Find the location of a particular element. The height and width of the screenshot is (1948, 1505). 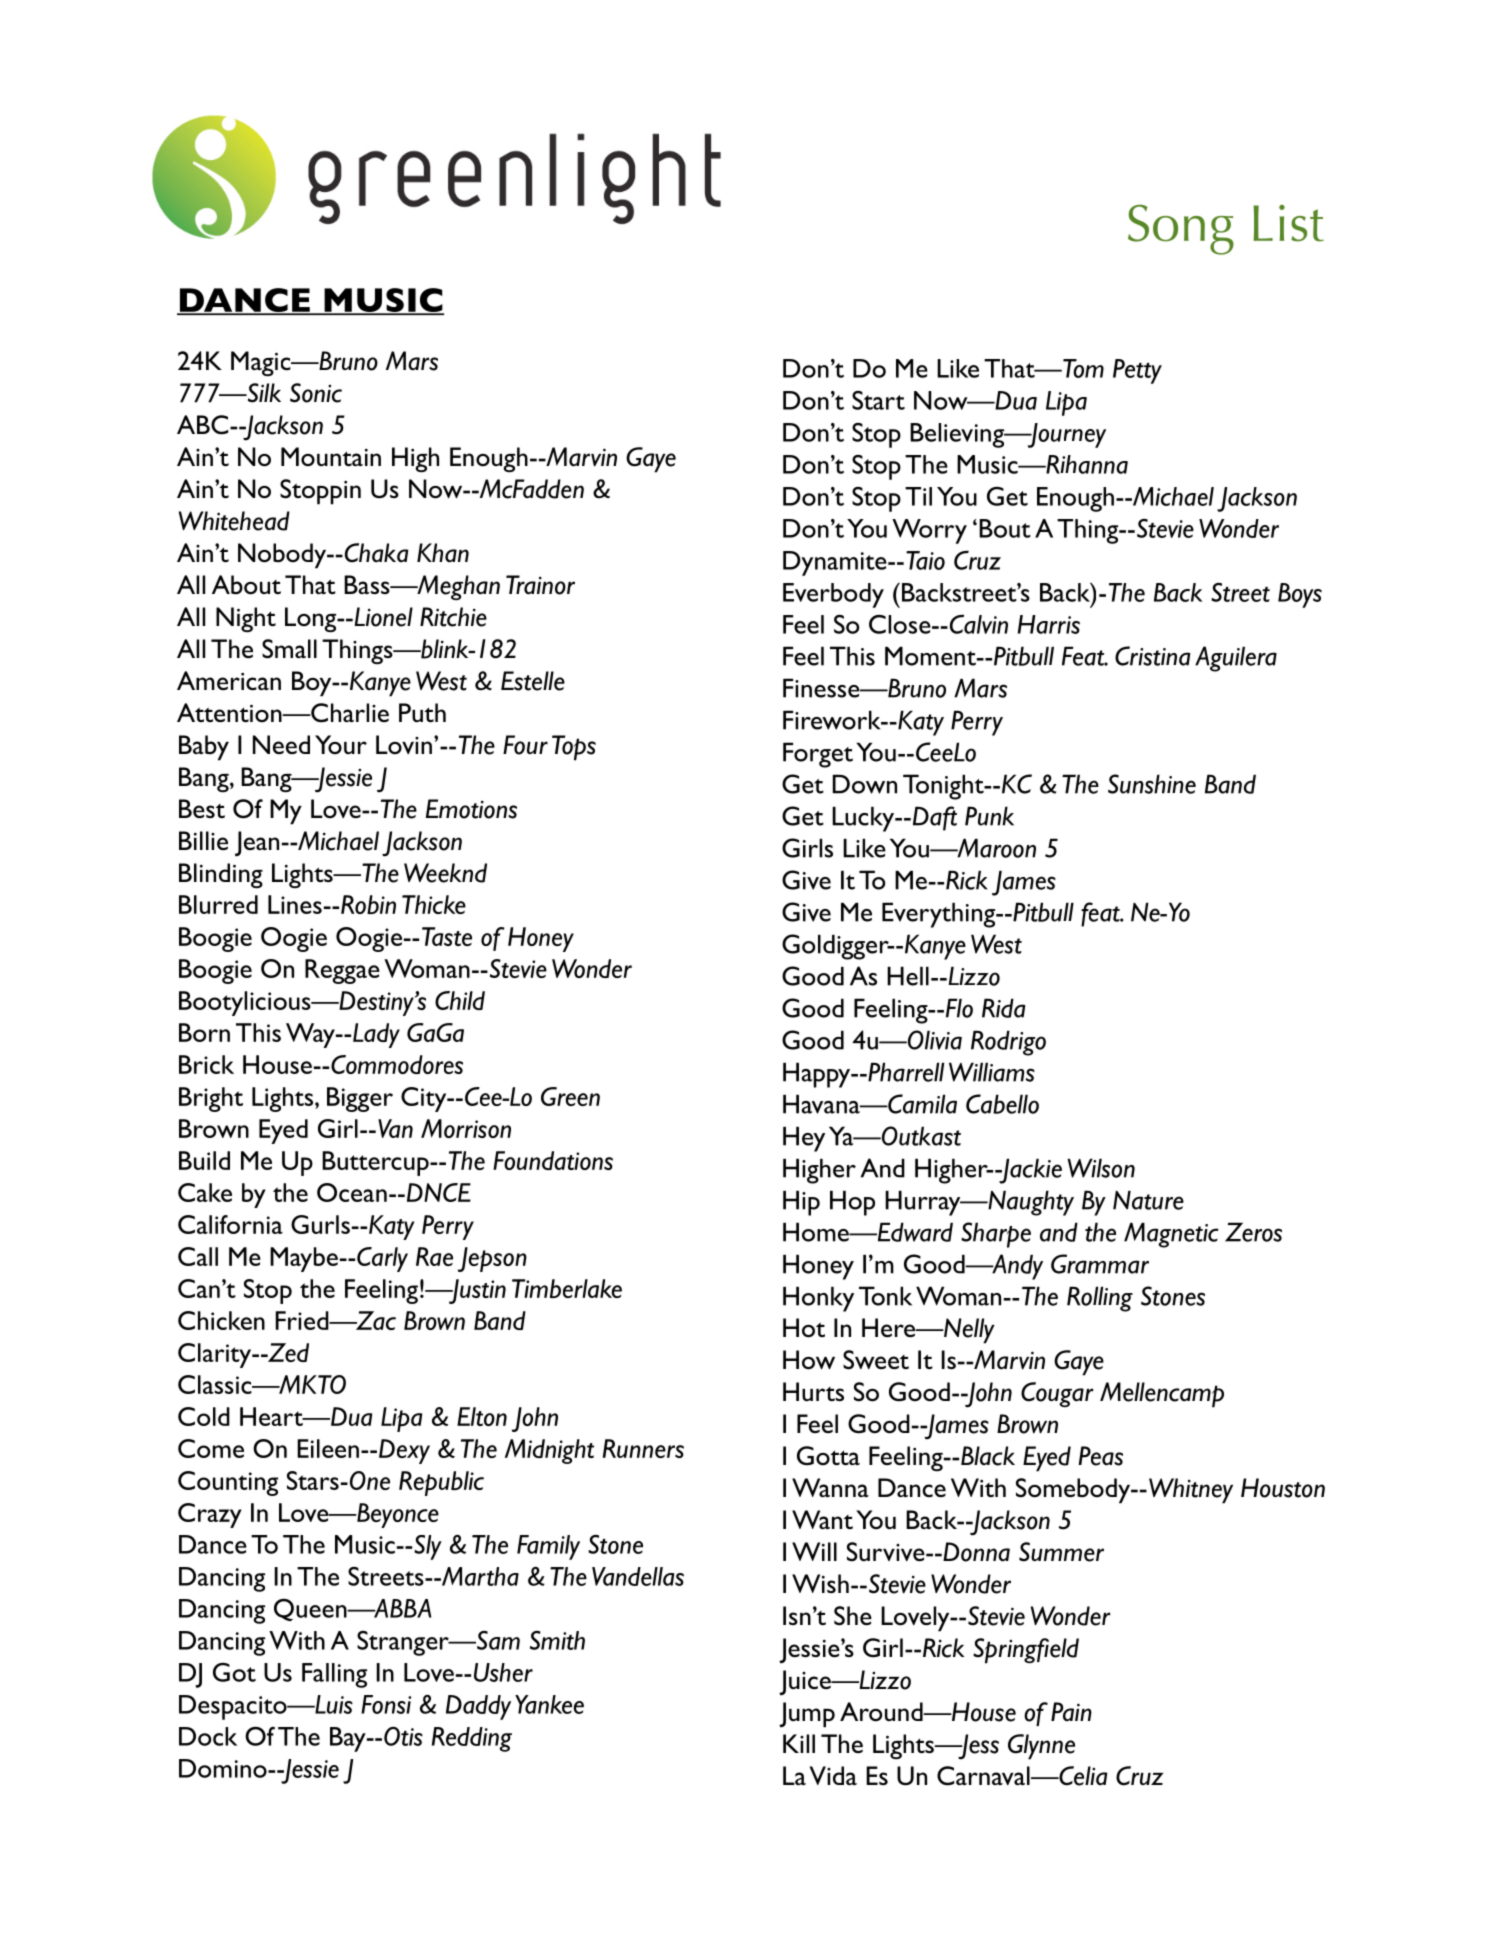

Rida is located at coordinates (1004, 1008).
